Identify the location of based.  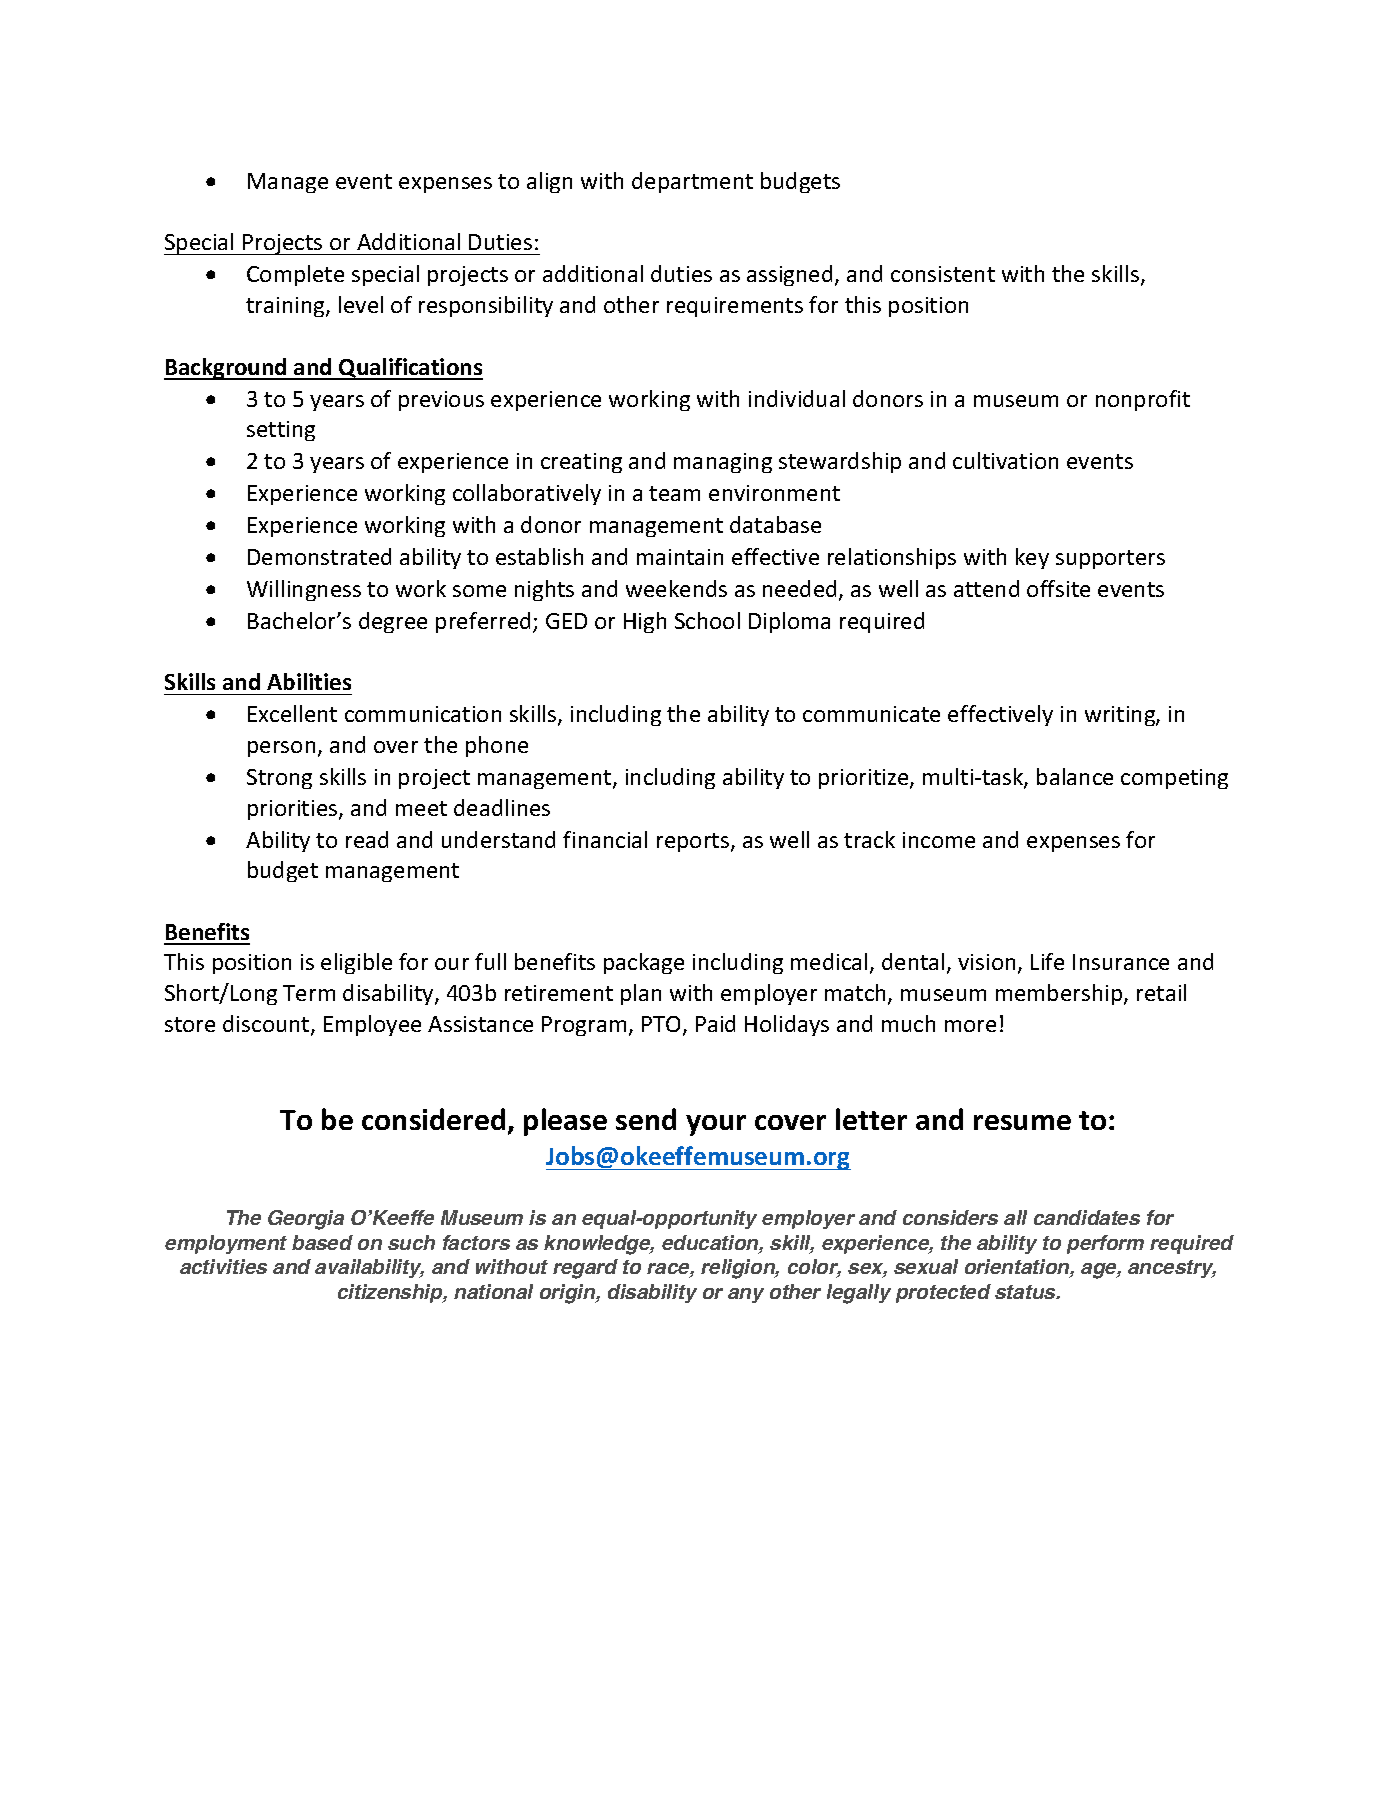
(322, 1242).
